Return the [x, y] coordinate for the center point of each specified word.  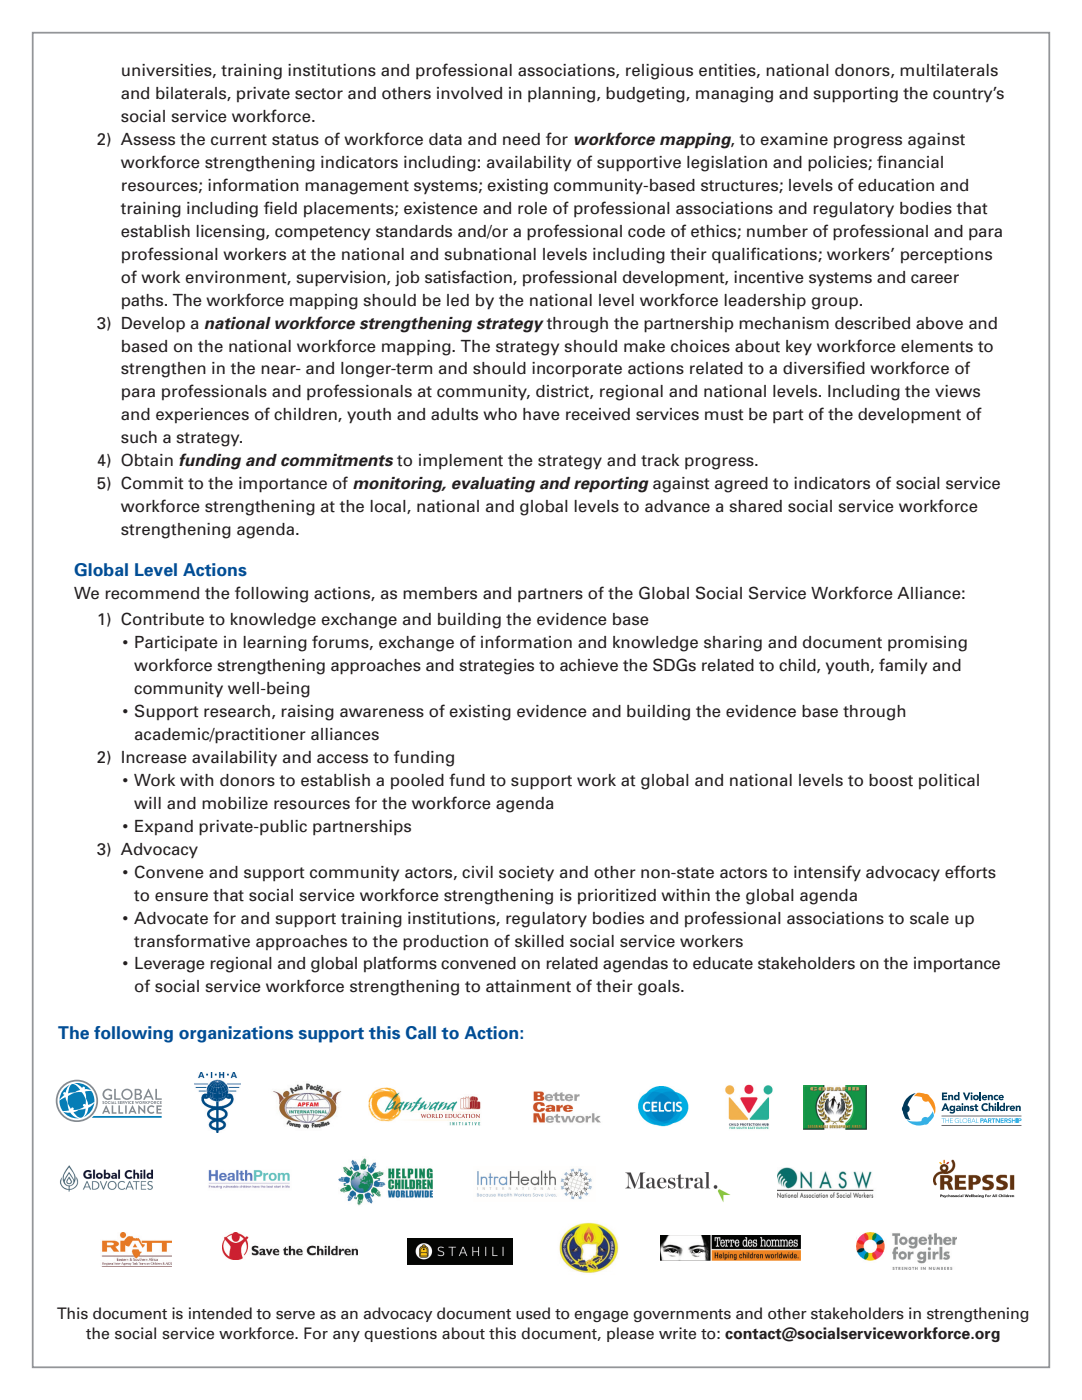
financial [910, 162]
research [237, 711]
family [903, 666]
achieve [589, 665]
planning [563, 95]
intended [220, 1313]
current [239, 140]
